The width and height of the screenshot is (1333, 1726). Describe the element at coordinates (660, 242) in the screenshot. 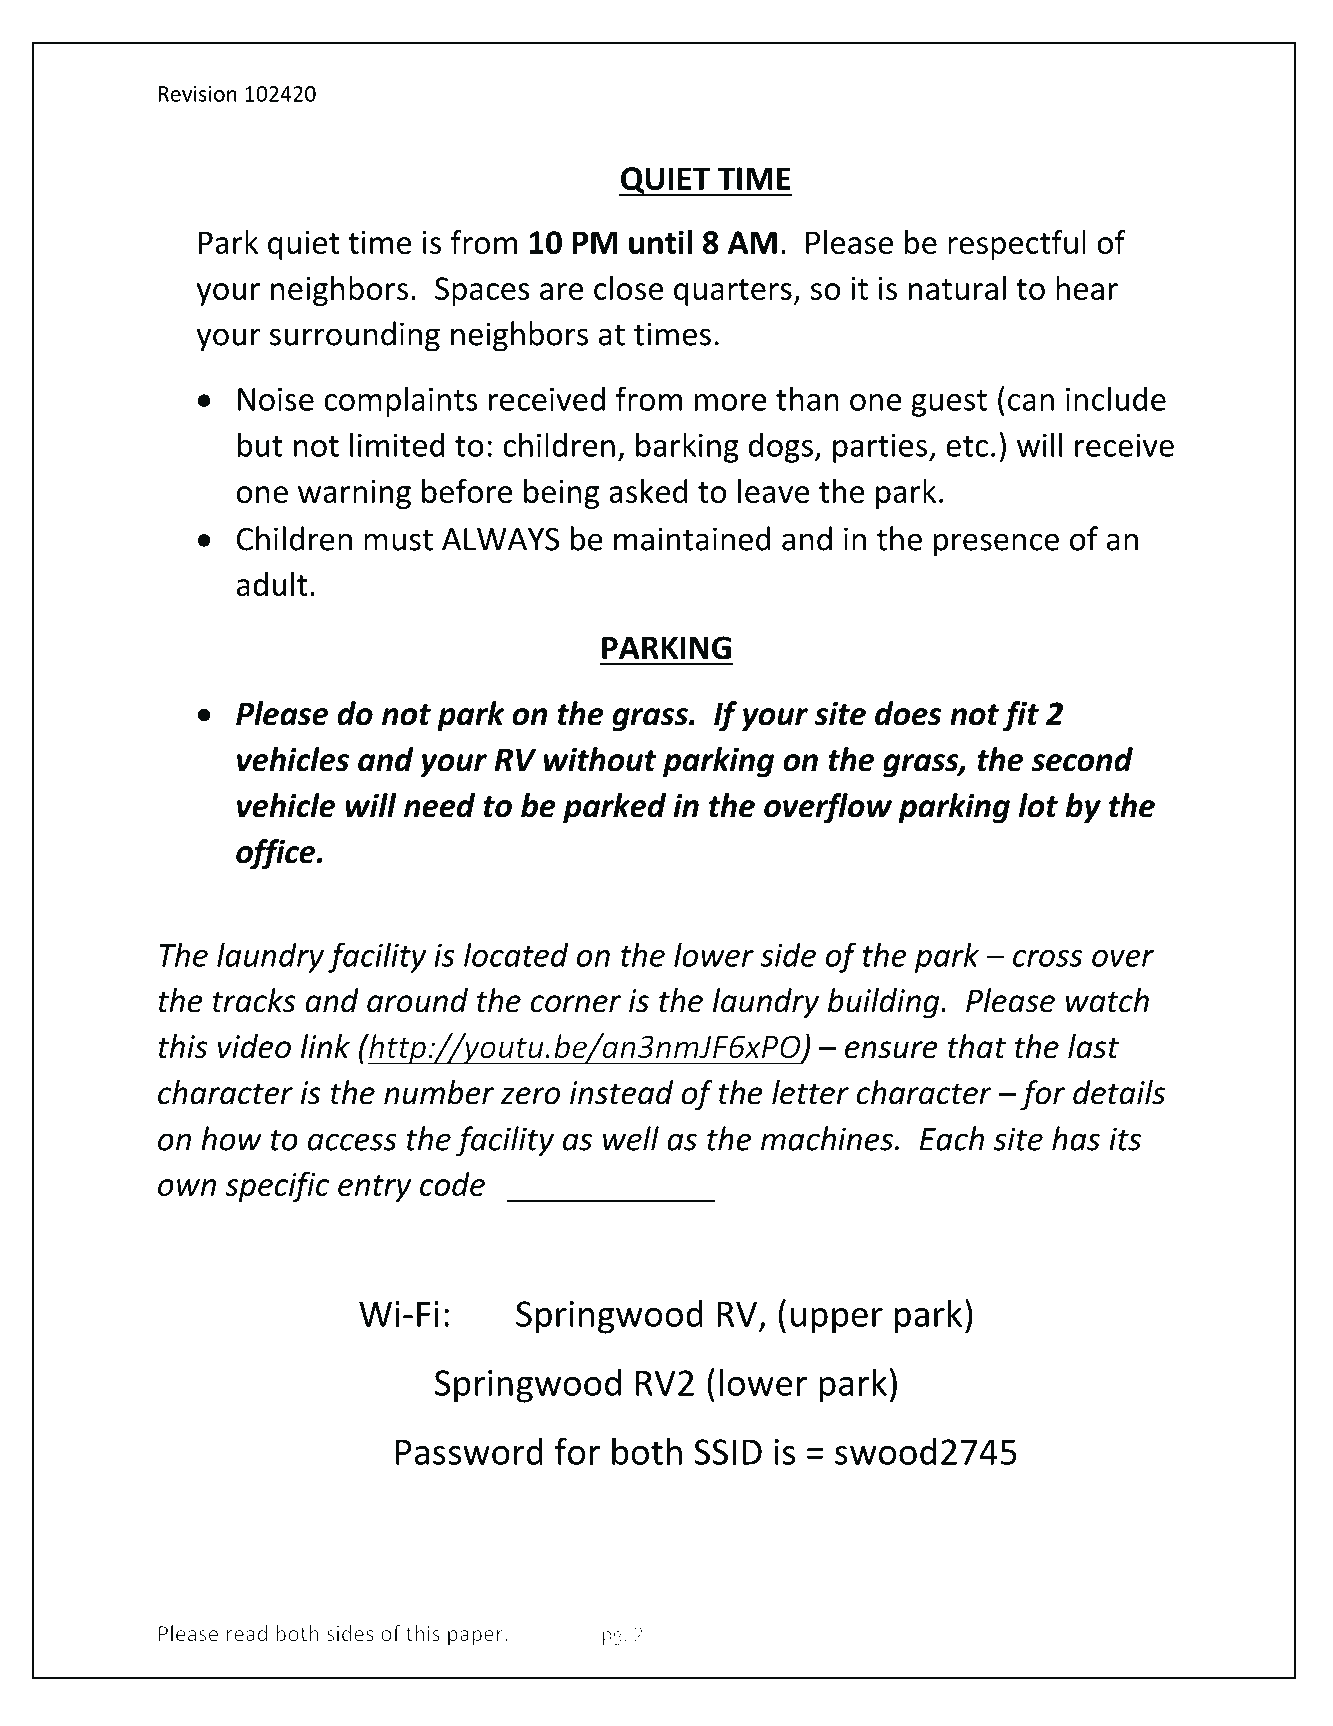

I see `until` at that location.
